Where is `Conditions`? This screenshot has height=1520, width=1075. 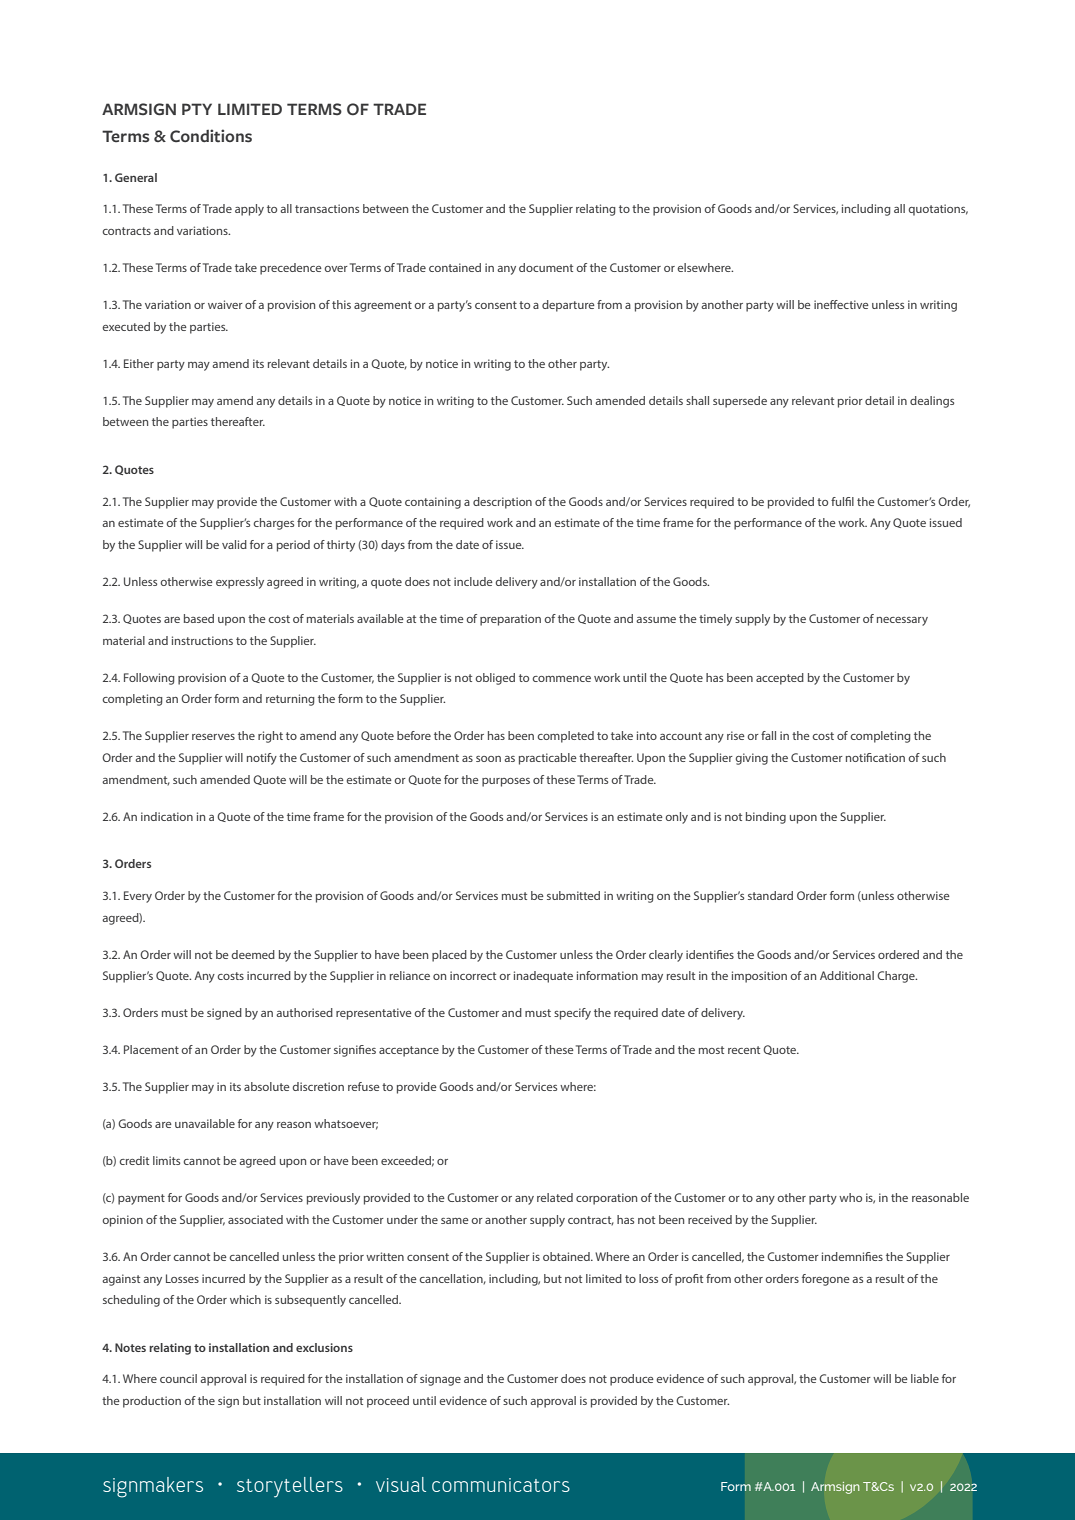 Conditions is located at coordinates (211, 136).
